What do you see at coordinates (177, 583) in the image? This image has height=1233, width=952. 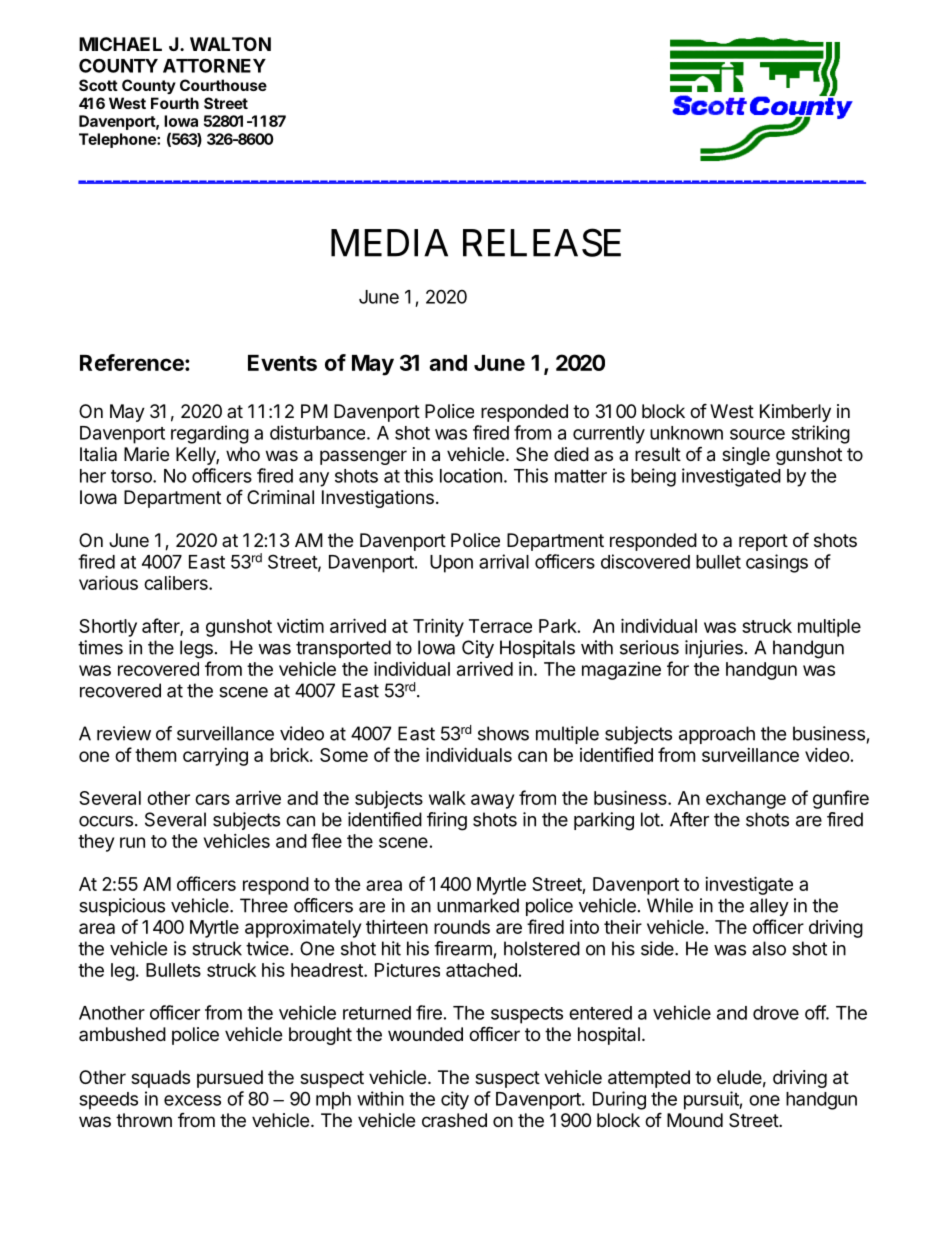 I see `calibers` at bounding box center [177, 583].
